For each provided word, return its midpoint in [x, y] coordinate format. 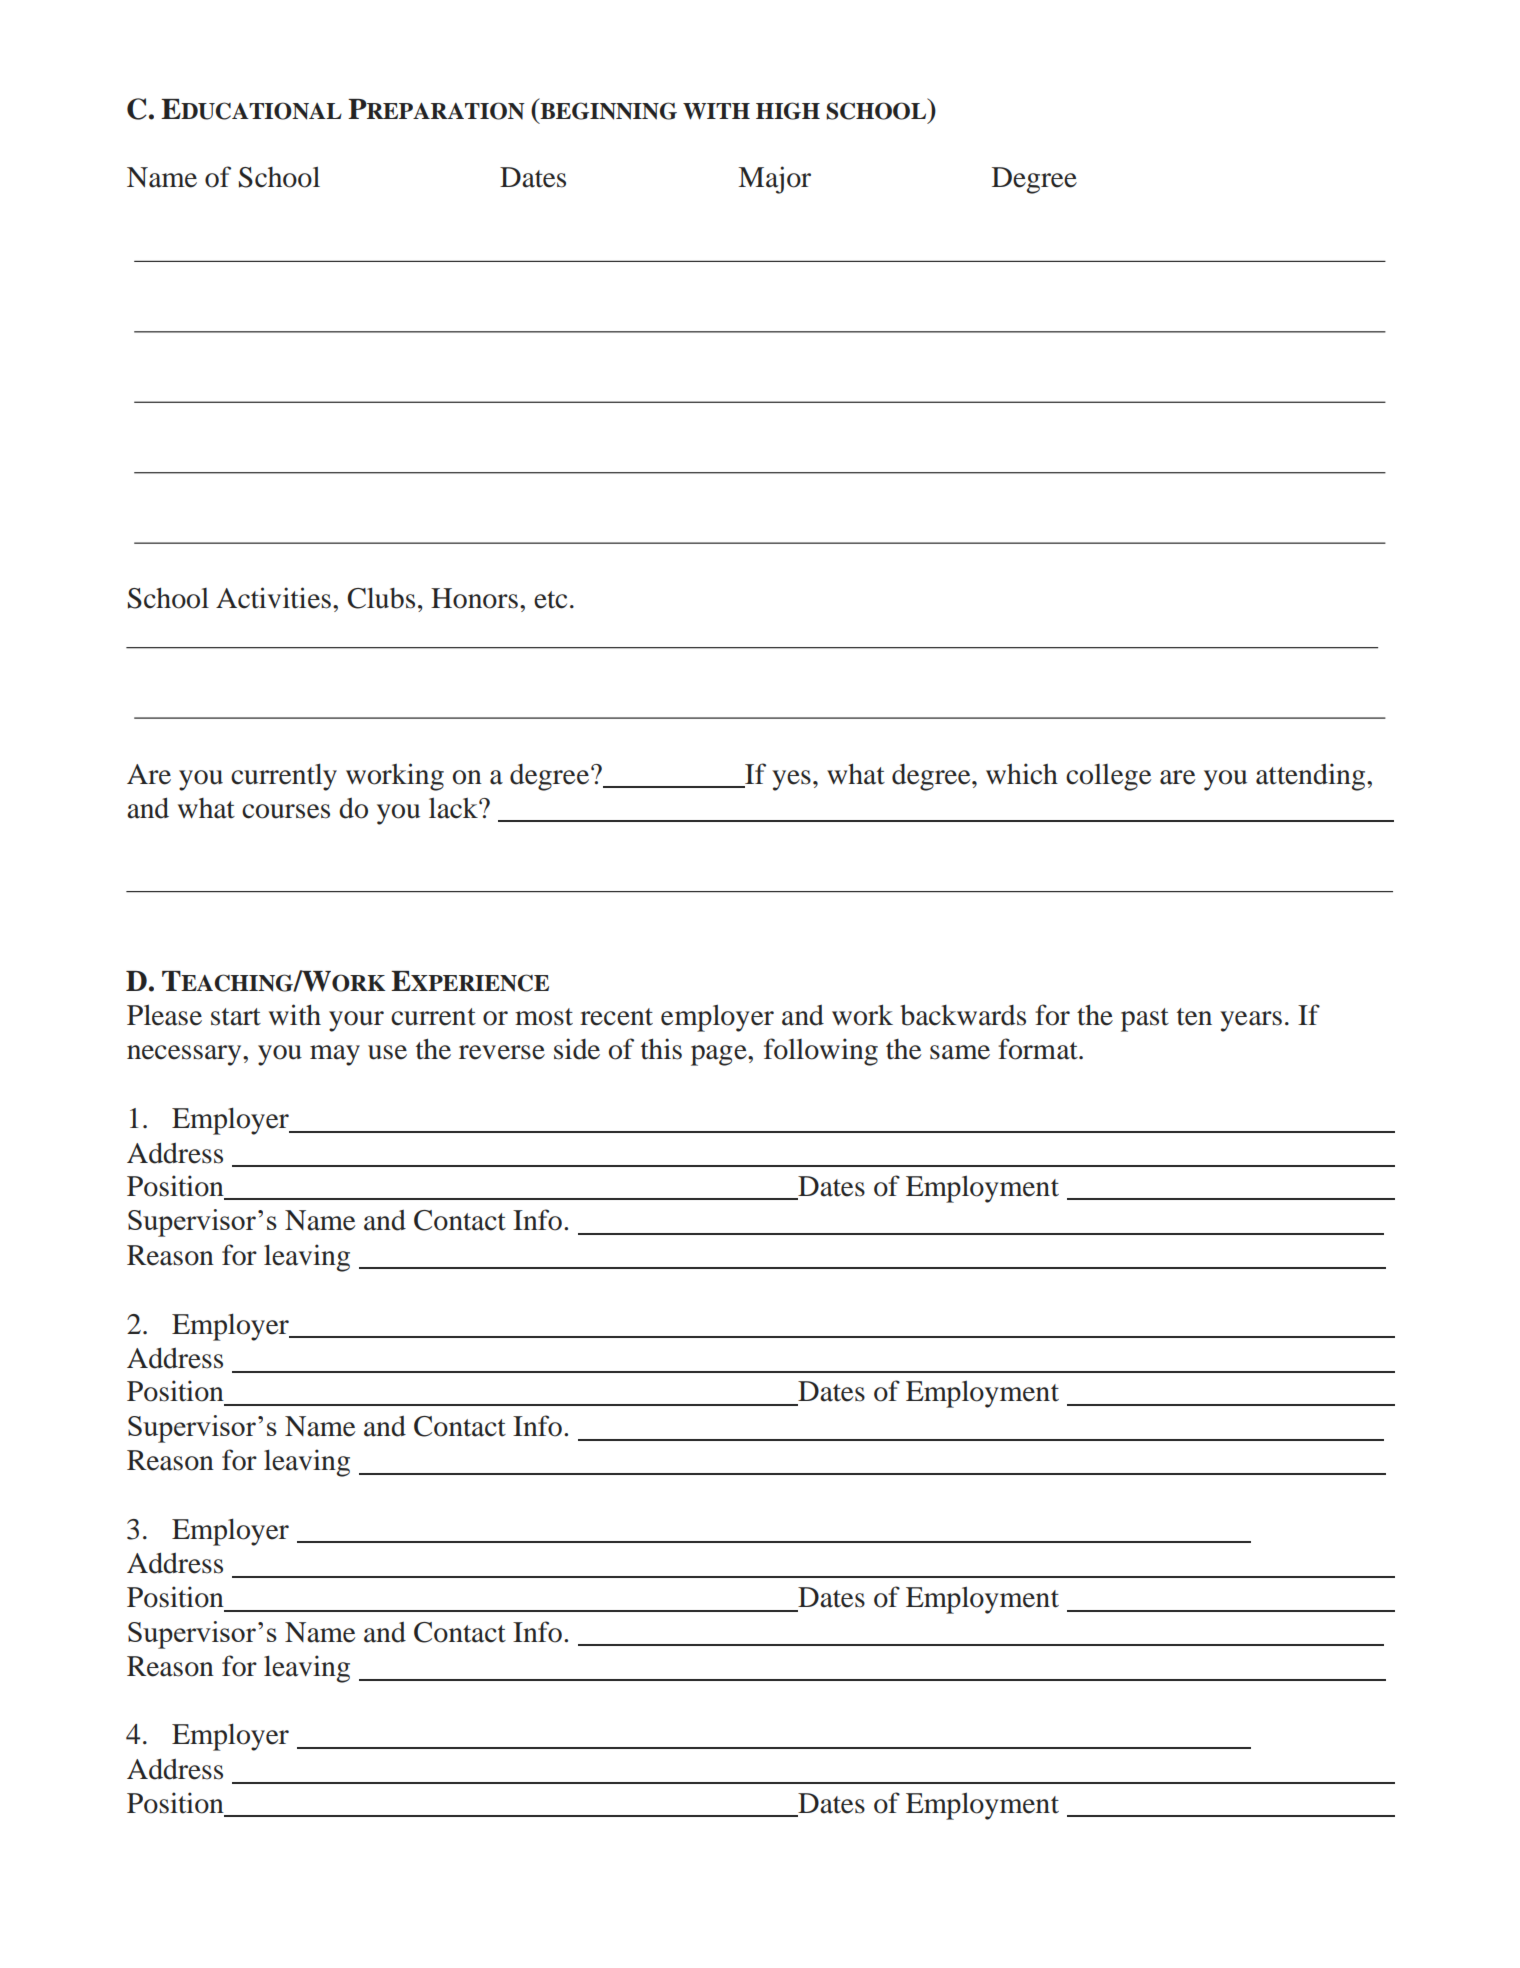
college [1108, 777]
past [1145, 1020]
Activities [273, 598]
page [720, 1055]
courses [286, 811]
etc [550, 600]
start [236, 1017]
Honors [474, 598]
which [1022, 774]
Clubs [381, 598]
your [356, 1021]
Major [774, 180]
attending [1312, 777]
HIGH [788, 111]
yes [791, 780]
